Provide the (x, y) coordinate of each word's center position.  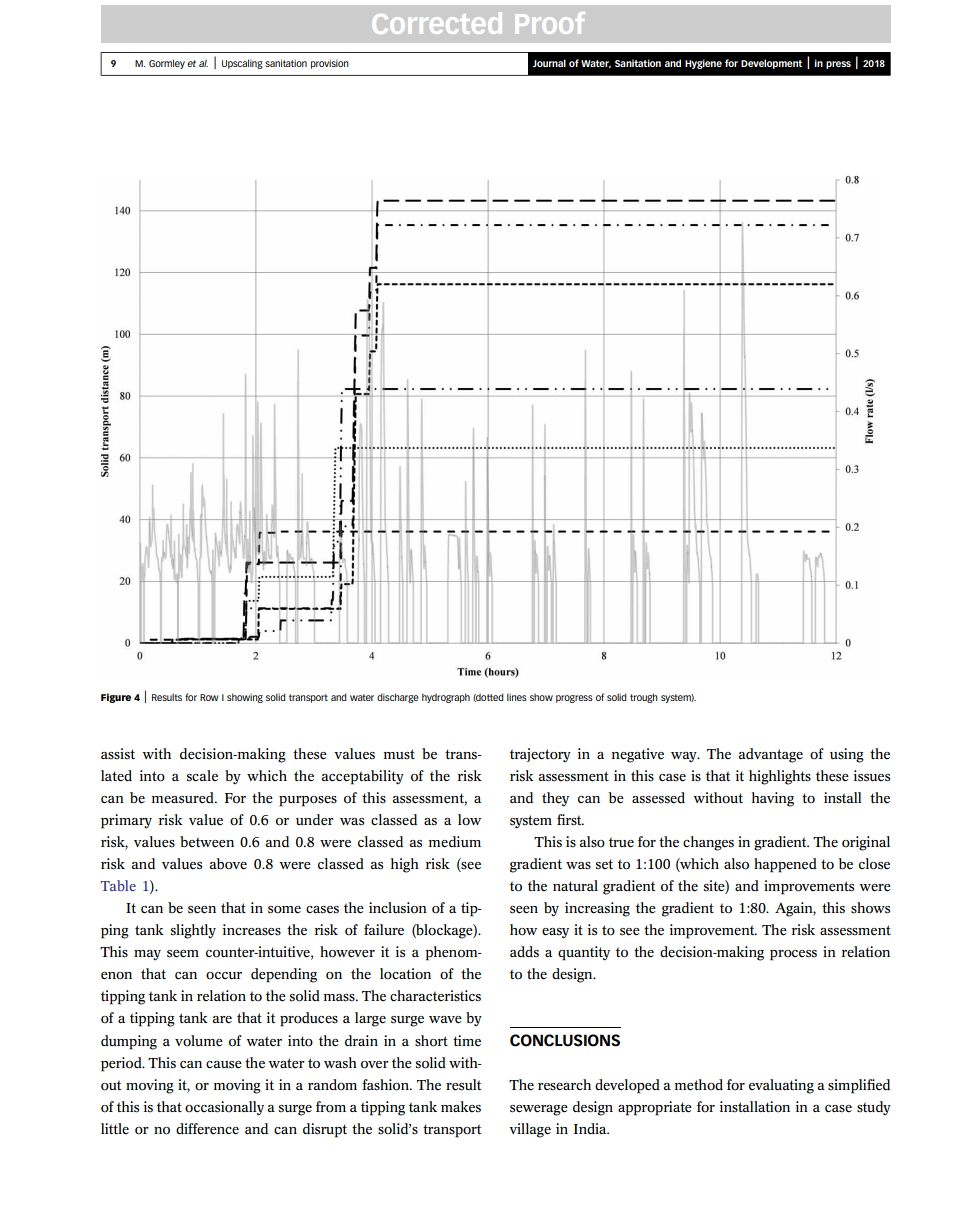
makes (461, 1107)
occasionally (224, 1108)
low (469, 820)
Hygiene (703, 64)
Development (771, 64)
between (207, 842)
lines (517, 697)
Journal (549, 63)
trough (644, 698)
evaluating (781, 1086)
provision (330, 64)
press (838, 65)
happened (785, 865)
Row (209, 697)
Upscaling (242, 64)
